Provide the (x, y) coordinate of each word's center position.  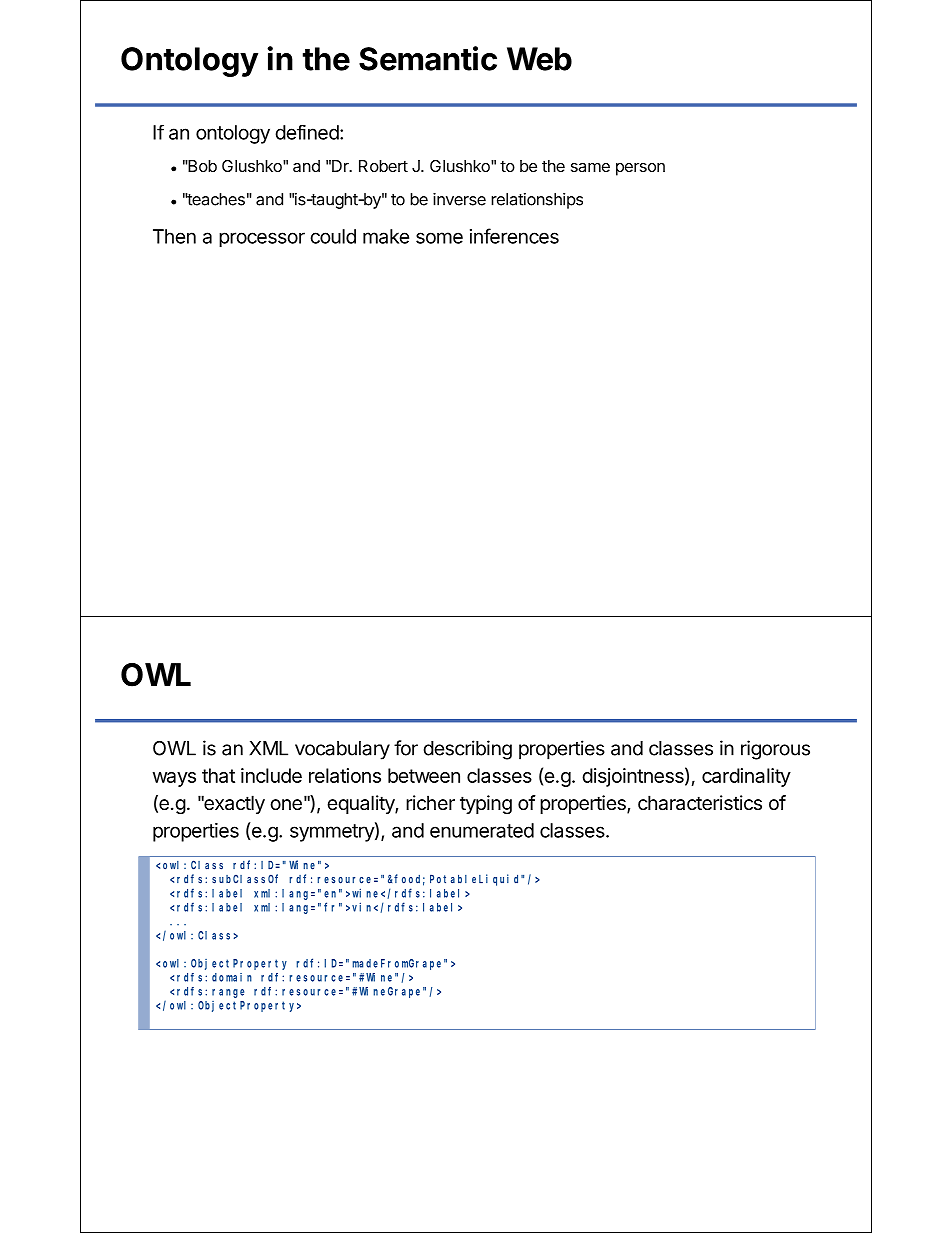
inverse (459, 199)
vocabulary (342, 750)
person (640, 169)
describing (468, 750)
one (286, 805)
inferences (514, 236)
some (439, 238)
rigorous (775, 750)
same (590, 167)
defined (307, 132)
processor (262, 239)
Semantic (428, 58)
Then (174, 236)
